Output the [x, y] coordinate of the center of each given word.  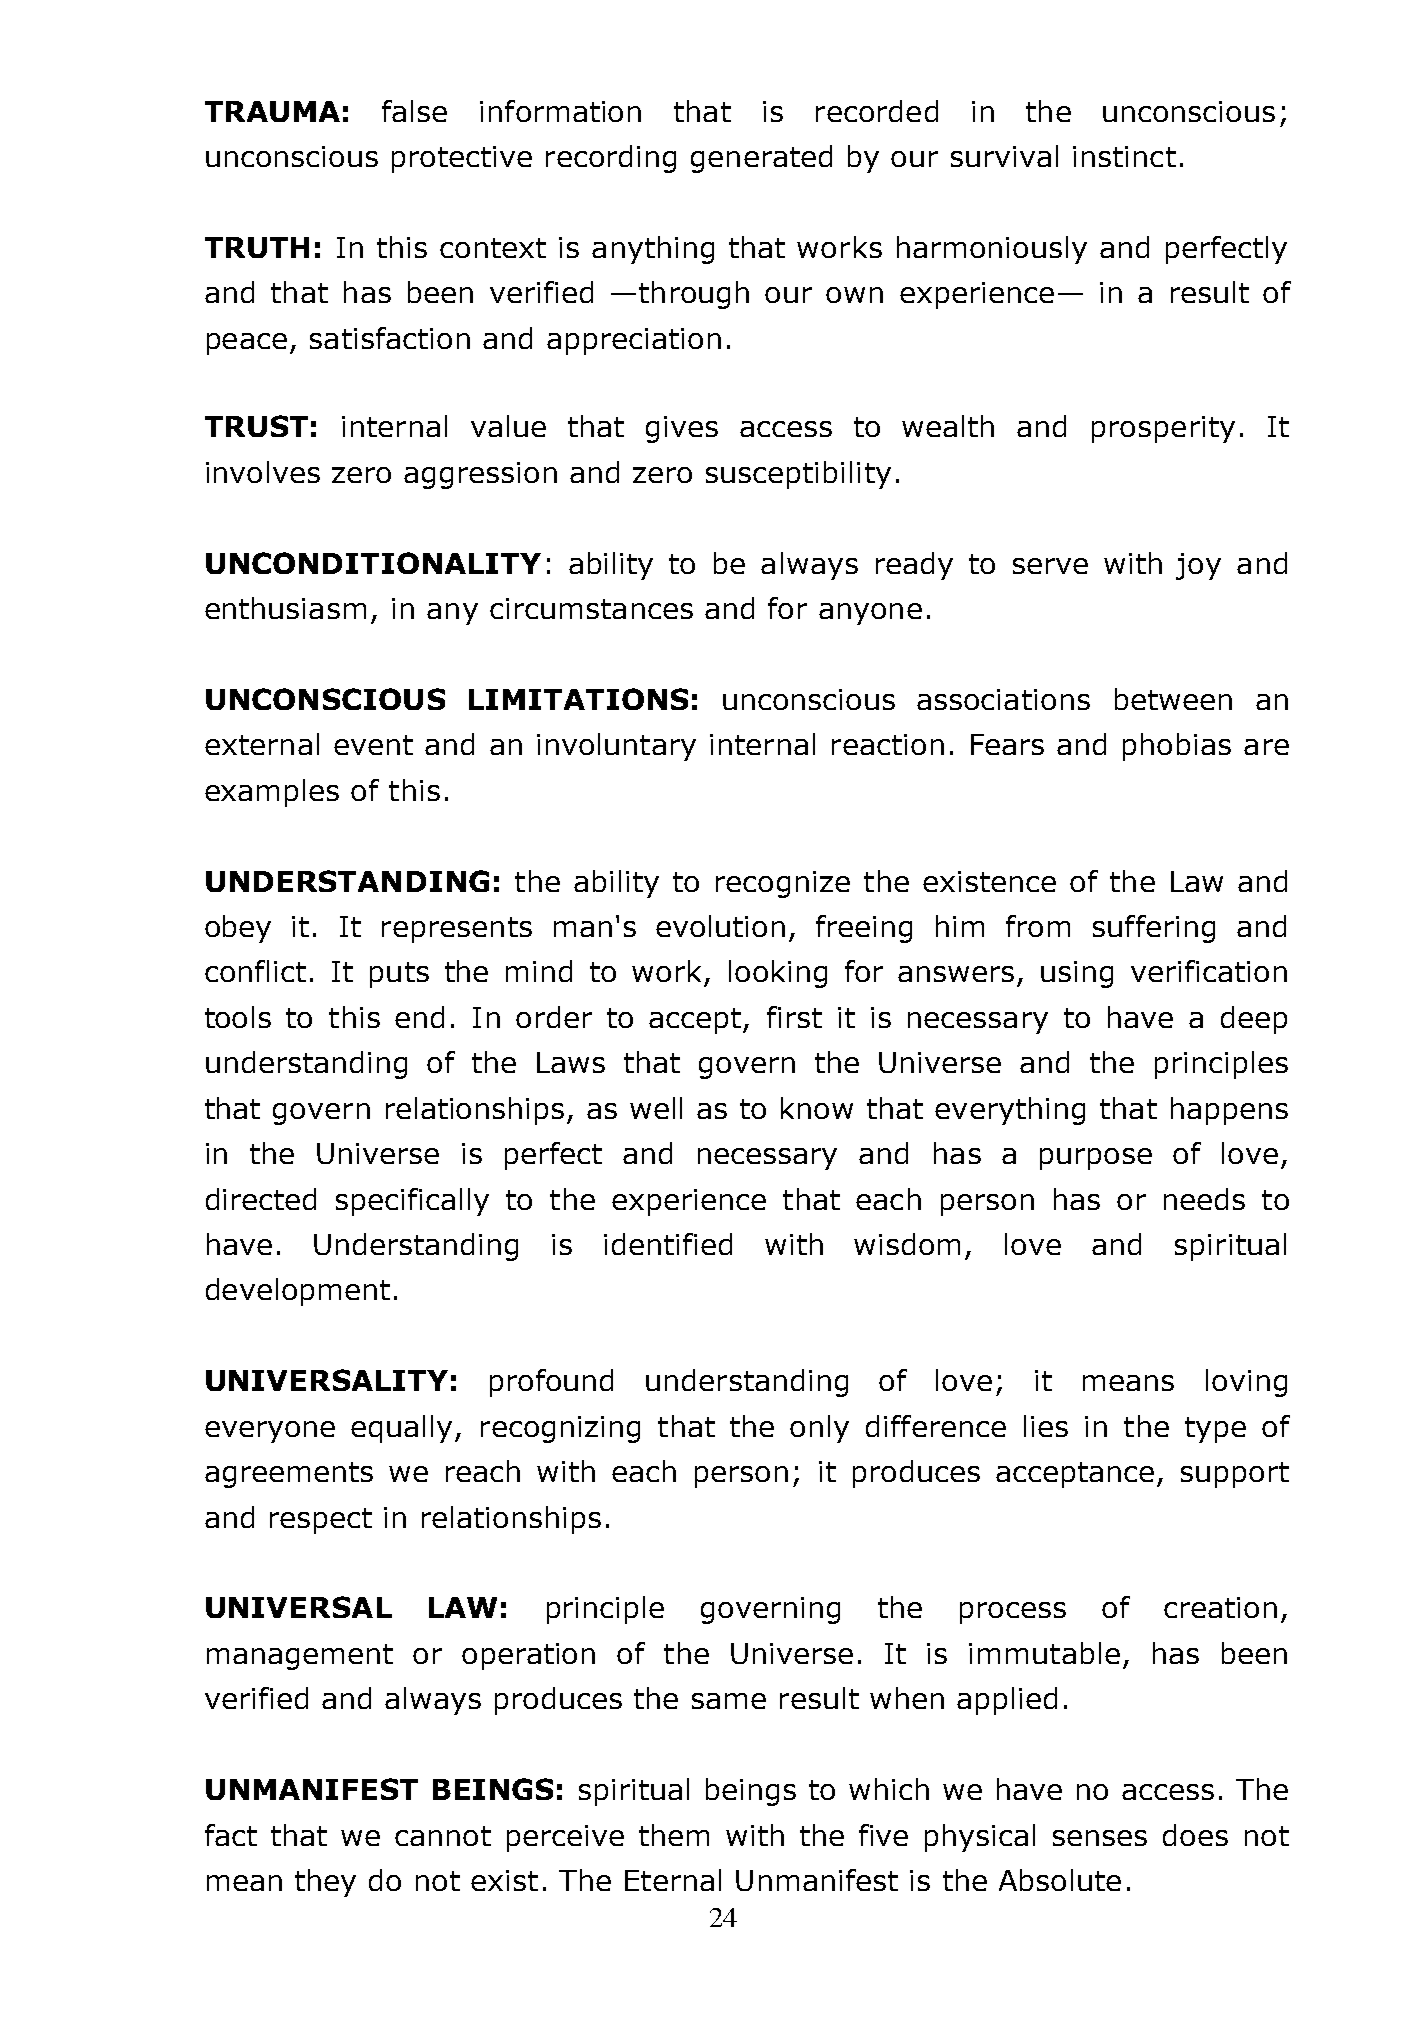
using [1077, 974]
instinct [1124, 156]
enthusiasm [285, 608]
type [1215, 1430]
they [325, 1883]
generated [761, 159]
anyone [870, 614]
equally [401, 1429]
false [414, 111]
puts [399, 975]
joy [1198, 566]
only [819, 1429]
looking [778, 974]
